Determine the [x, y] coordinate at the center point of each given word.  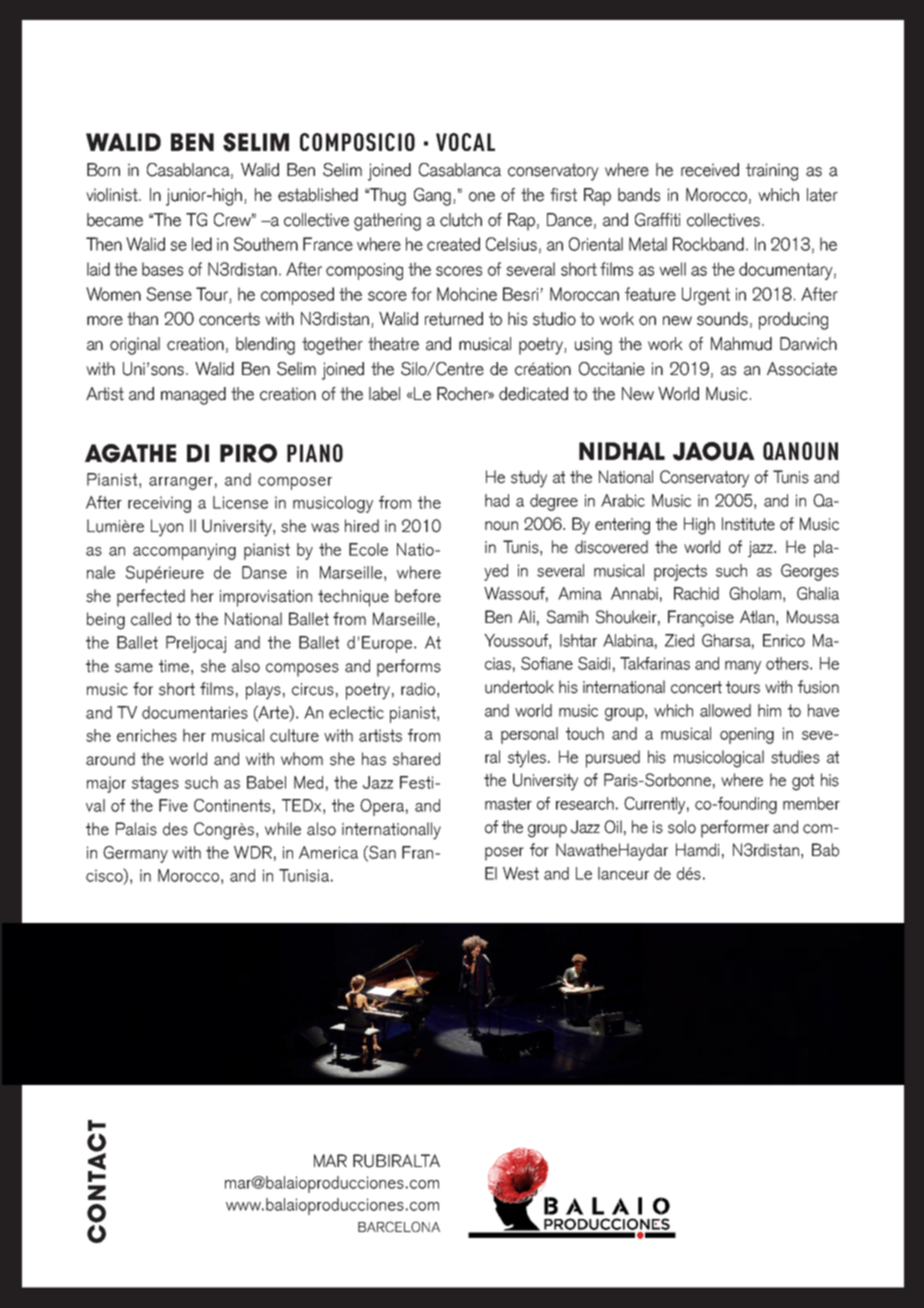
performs [409, 668]
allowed [725, 710]
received [710, 170]
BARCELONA [399, 1226]
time [174, 666]
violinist [113, 195]
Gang [434, 197]
